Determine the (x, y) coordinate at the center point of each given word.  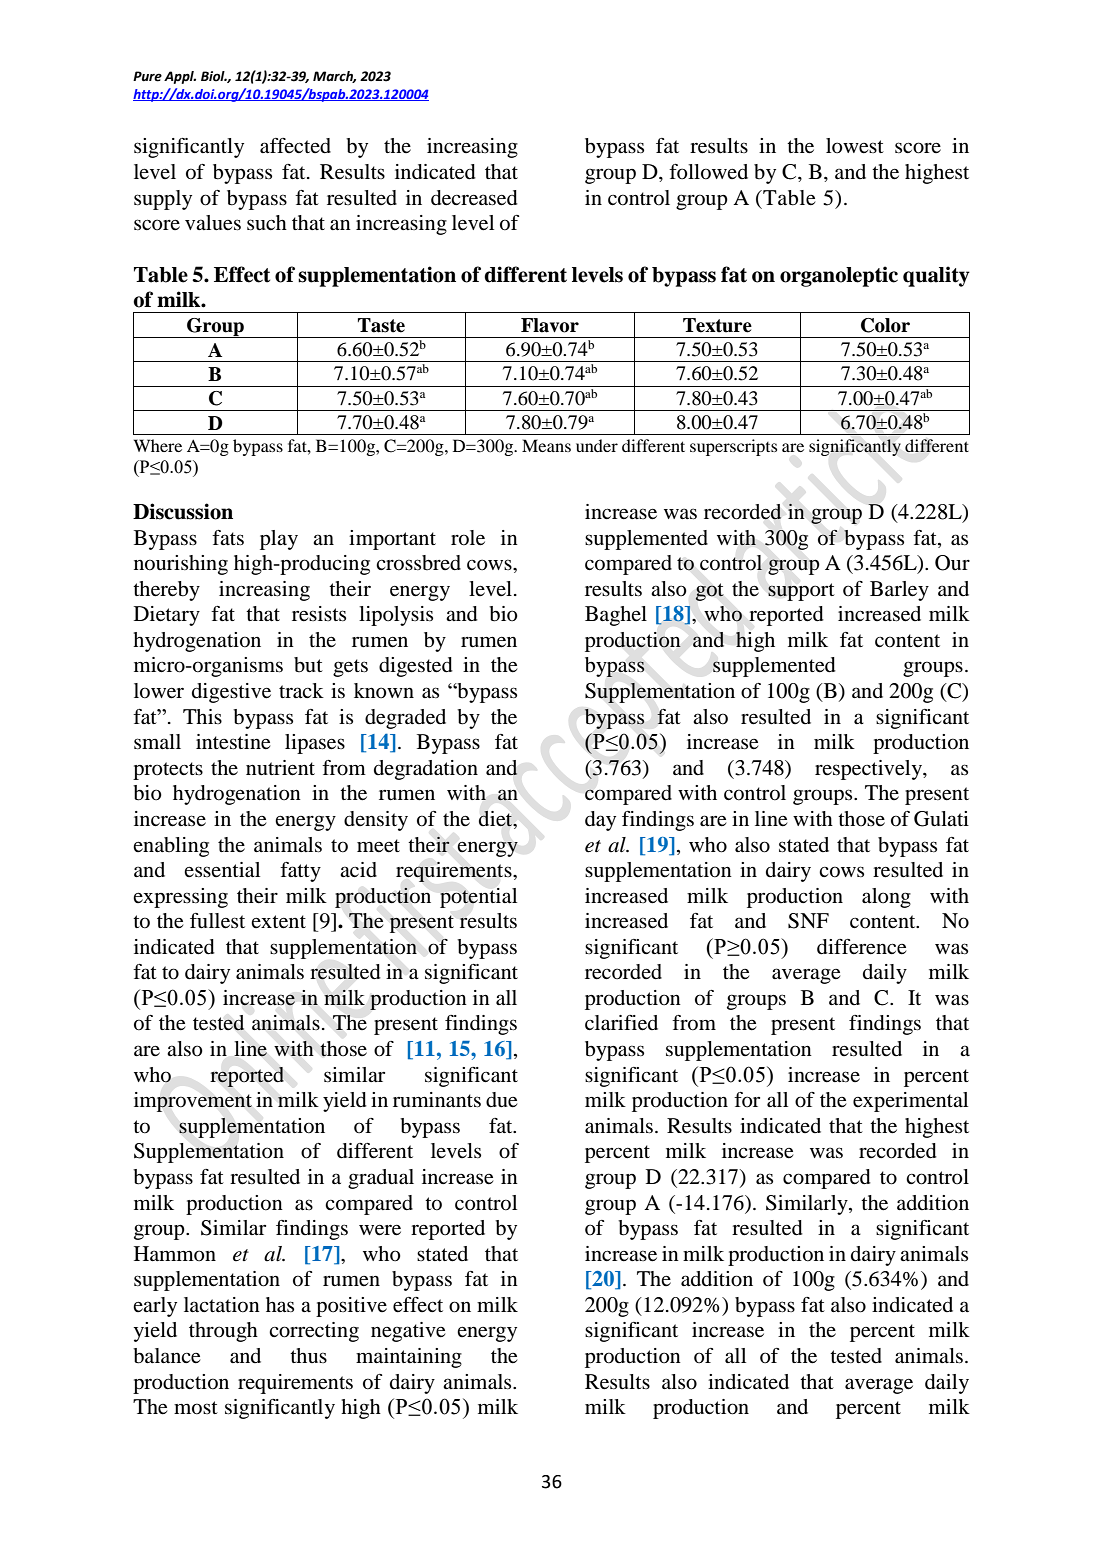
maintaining (409, 1358)
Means (546, 445)
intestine (233, 742)
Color (885, 325)
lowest (855, 146)
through (223, 1332)
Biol (214, 76)
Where (158, 445)
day (600, 821)
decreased (474, 198)
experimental (910, 1102)
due (501, 1100)
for (747, 1100)
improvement (193, 1102)
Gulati (941, 819)
